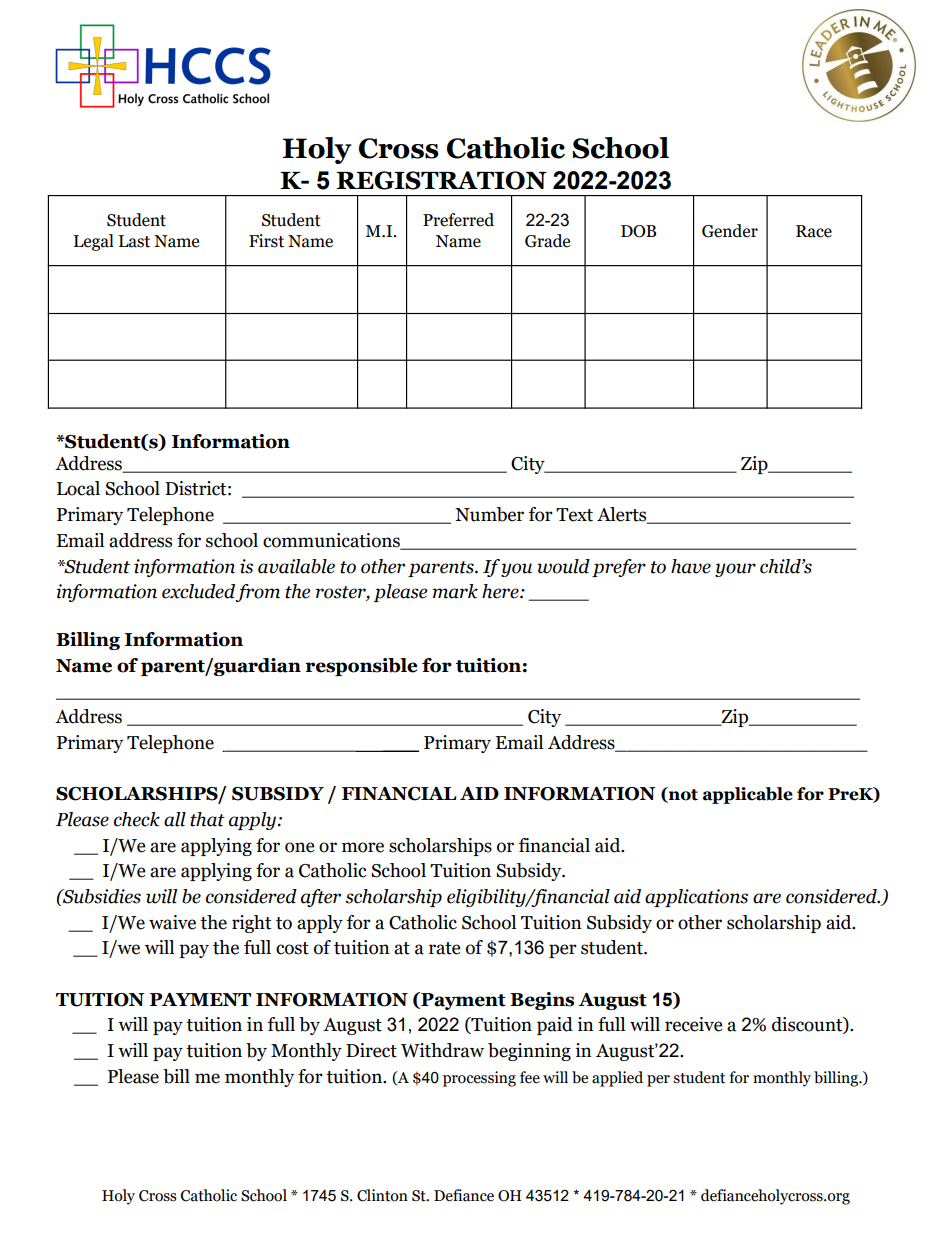  What do you see at coordinates (134, 241) in the document?
I see `Last` at bounding box center [134, 241].
